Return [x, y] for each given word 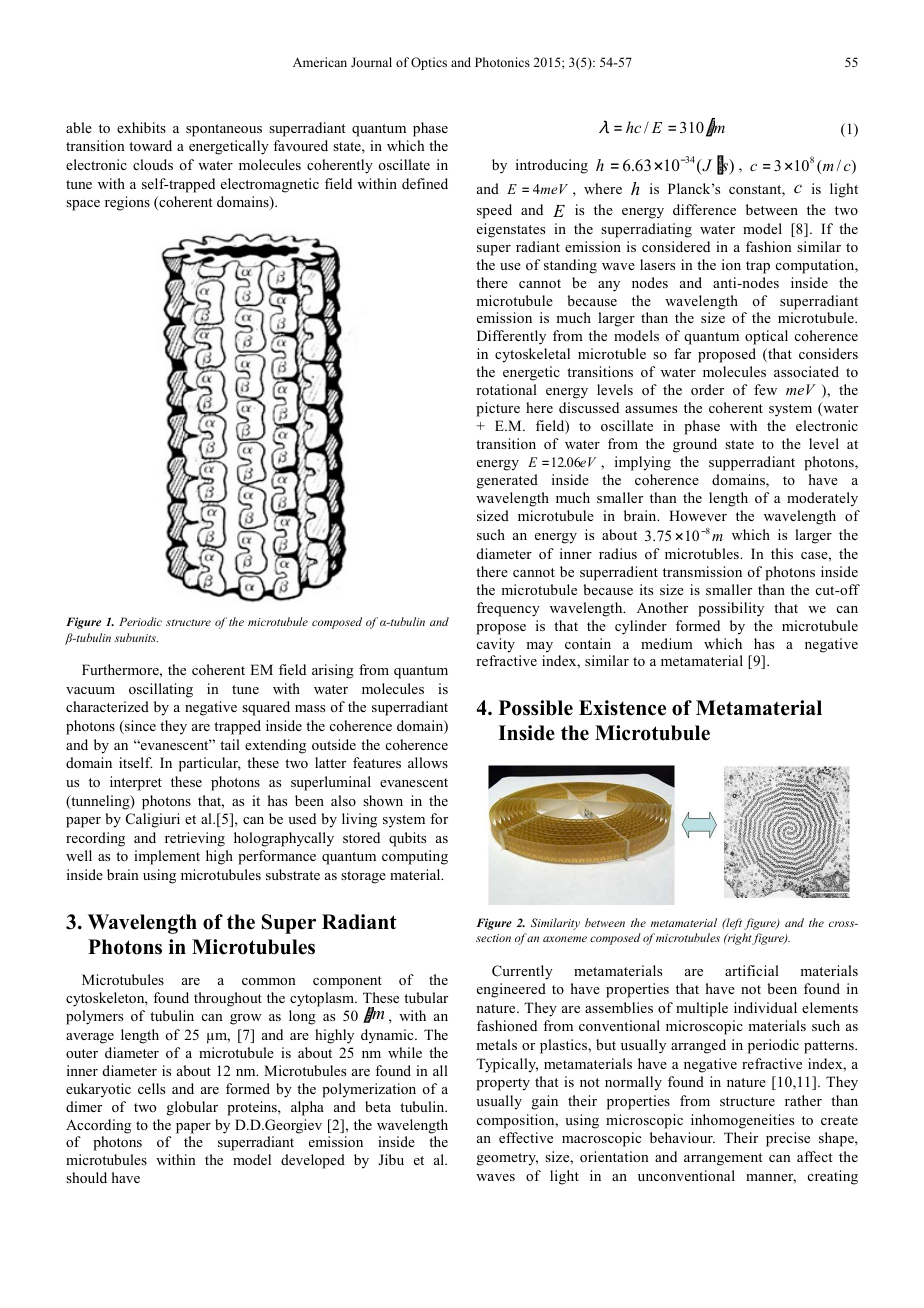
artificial [752, 970]
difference [704, 209]
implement [167, 857]
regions [127, 203]
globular [192, 1108]
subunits [136, 637]
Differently [511, 337]
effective [526, 1137]
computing [415, 857]
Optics [429, 63]
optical [766, 337]
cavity [496, 645]
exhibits [141, 127]
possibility [731, 609]
